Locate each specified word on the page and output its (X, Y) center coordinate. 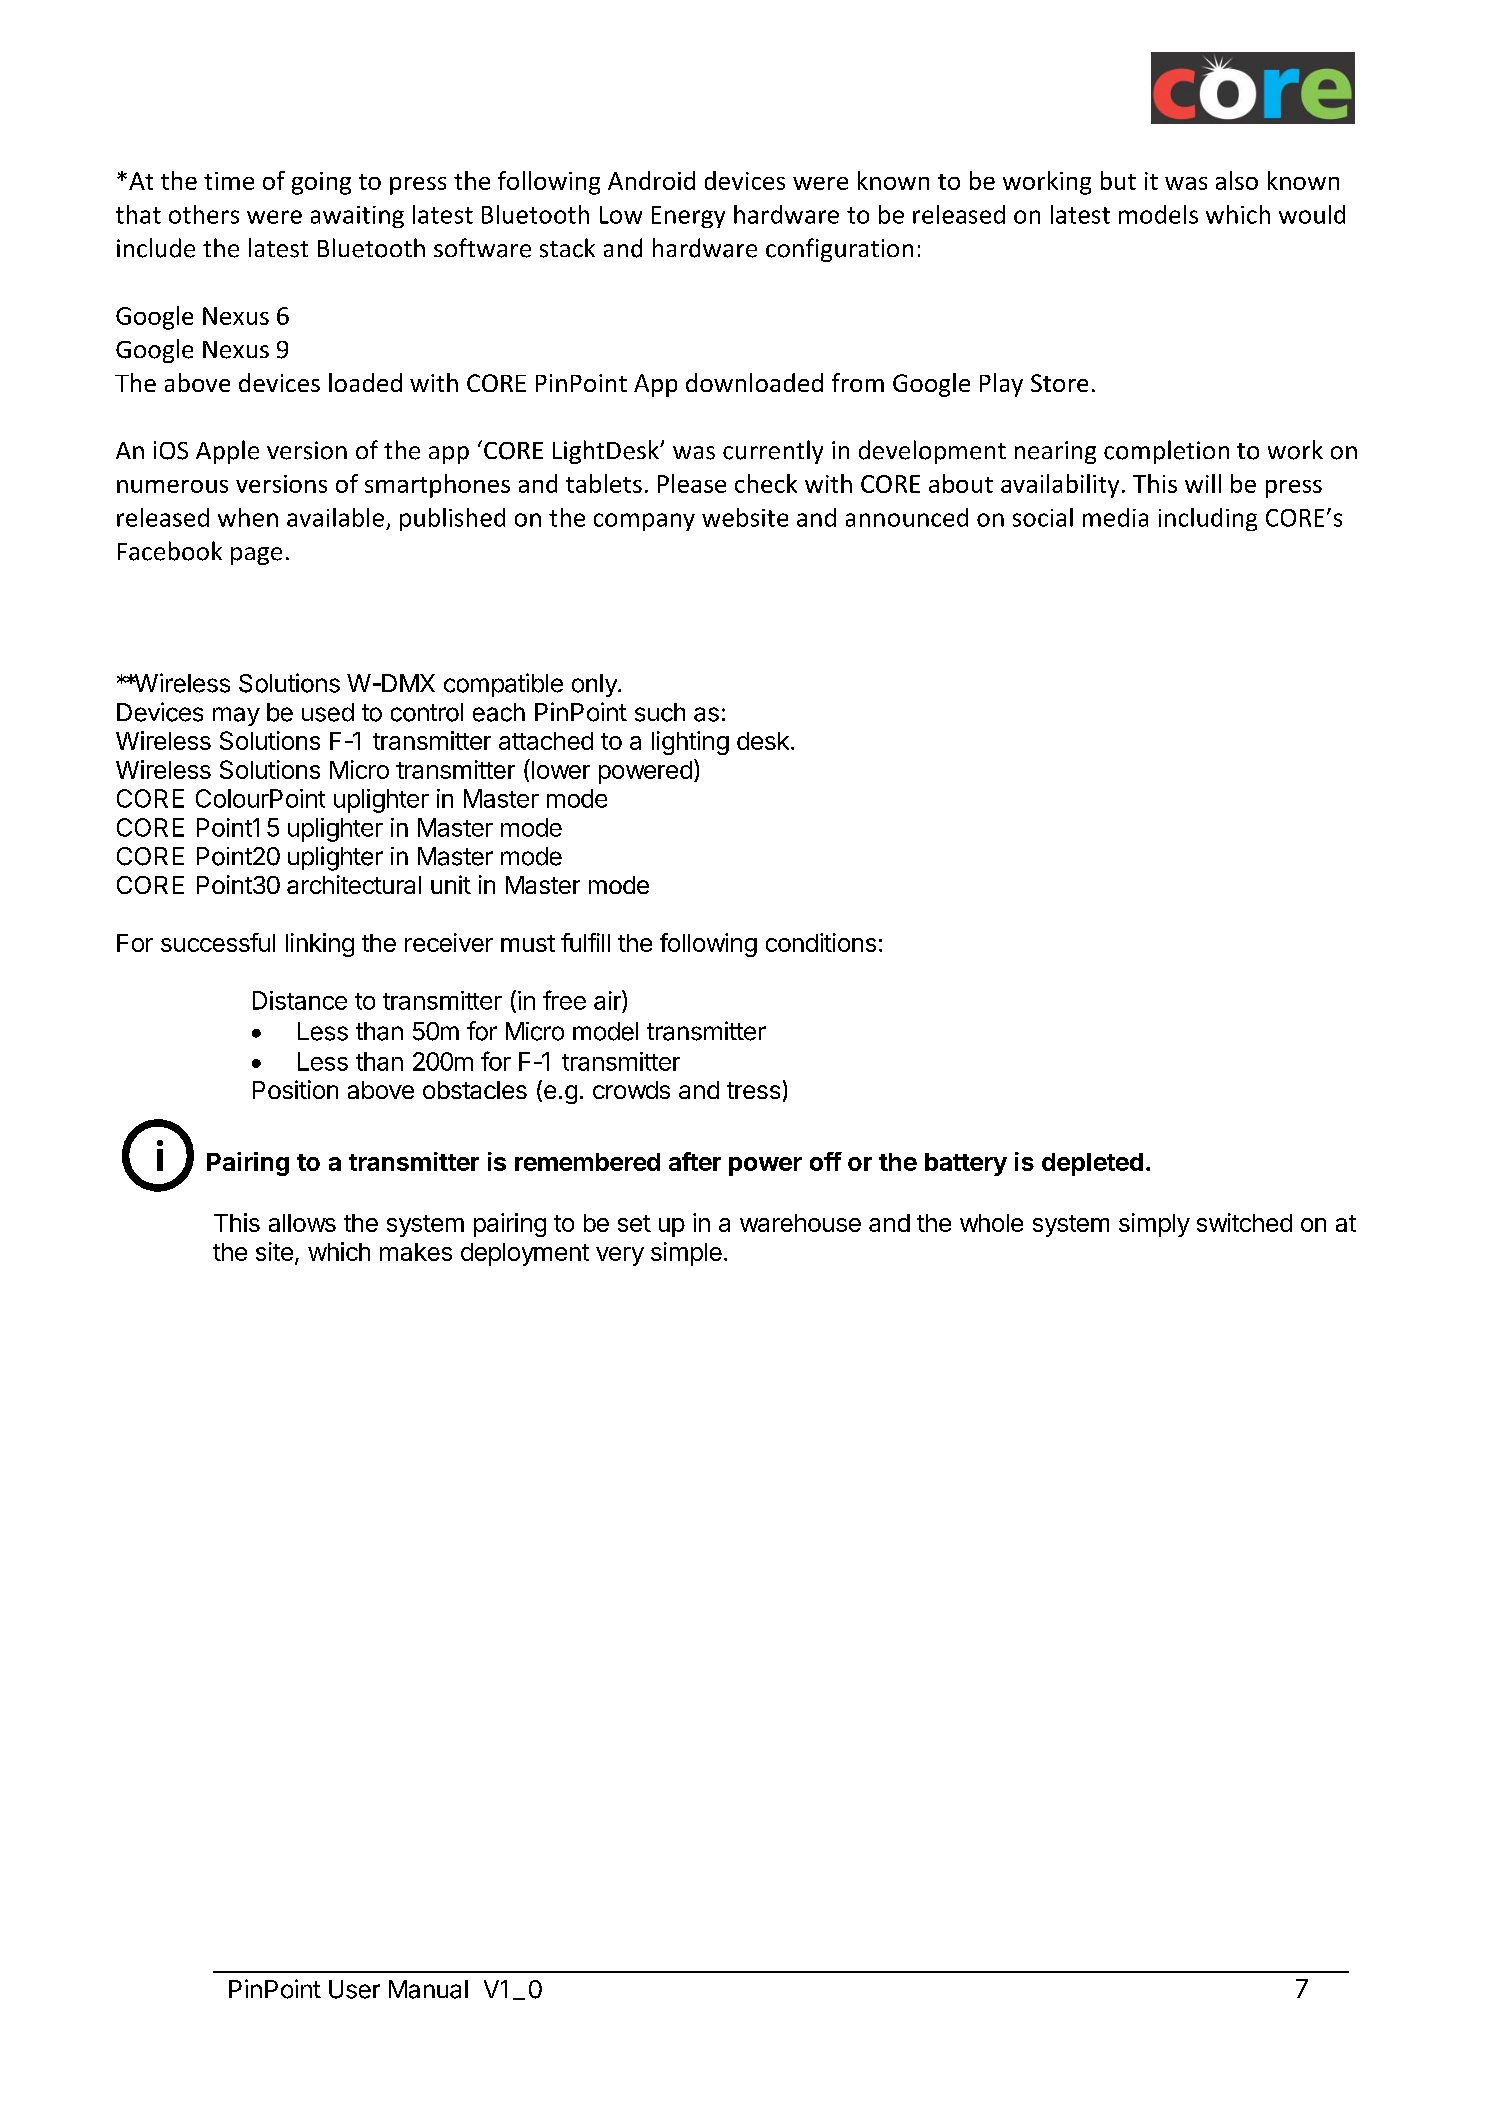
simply (1154, 1225)
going (321, 183)
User (354, 1989)
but (1118, 180)
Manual (428, 1989)
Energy (688, 217)
